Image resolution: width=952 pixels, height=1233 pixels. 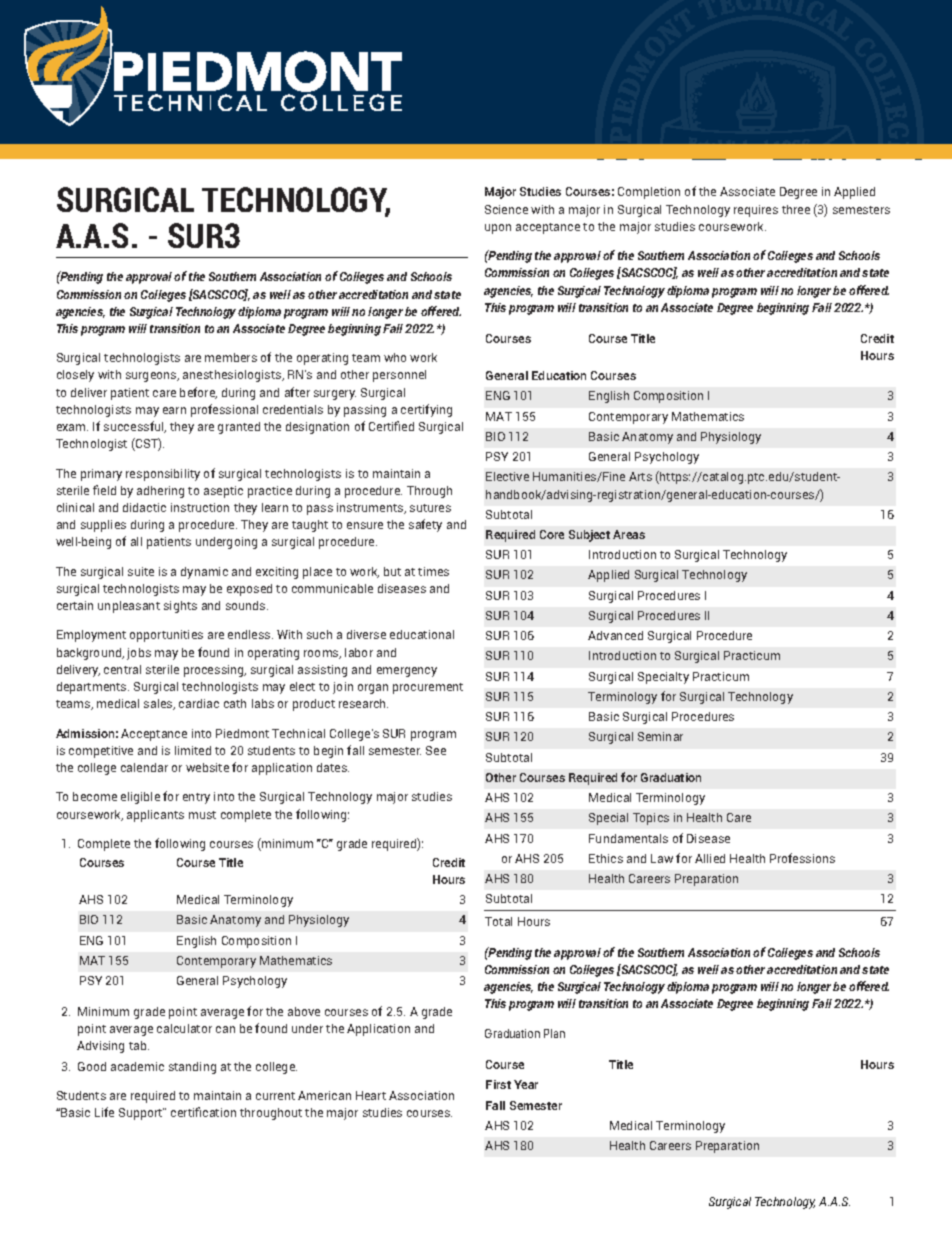 What do you see at coordinates (137, 1066) in the page?
I see `academic` at bounding box center [137, 1066].
